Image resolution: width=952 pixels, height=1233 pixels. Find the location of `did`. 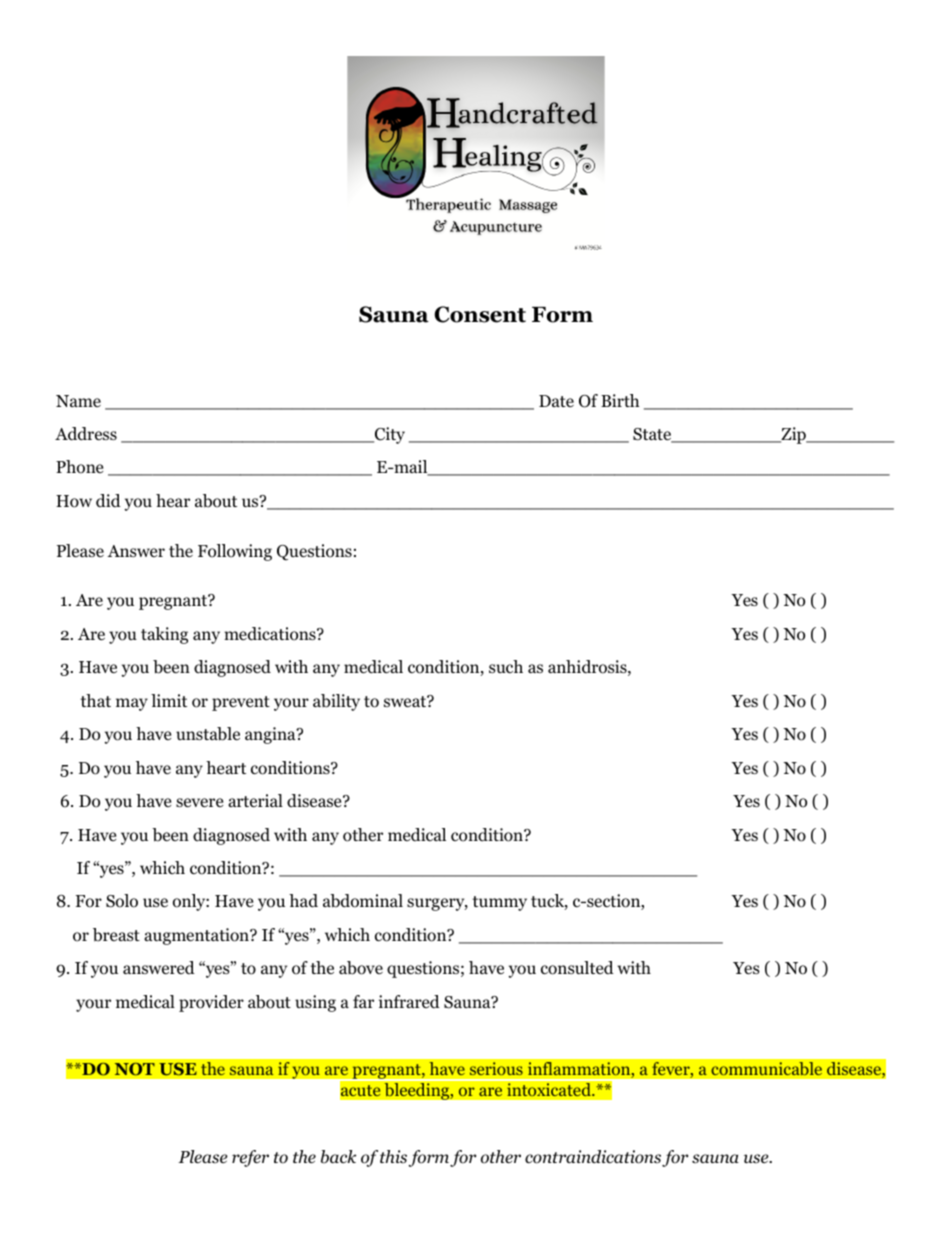

did is located at coordinates (108, 500).
